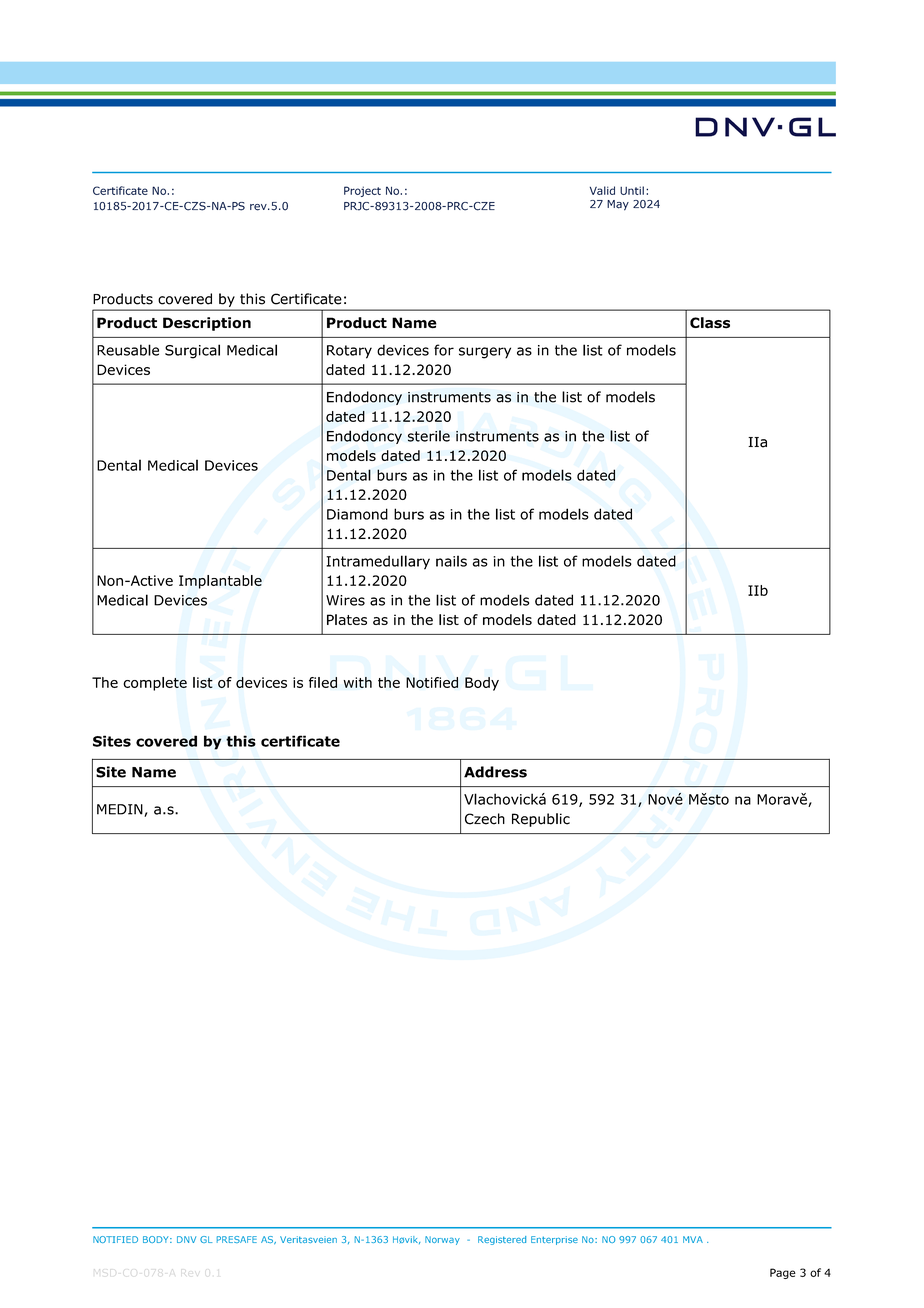 This page has height=1308, width=924. Describe the element at coordinates (155, 684) in the page. I see `complete` at that location.
